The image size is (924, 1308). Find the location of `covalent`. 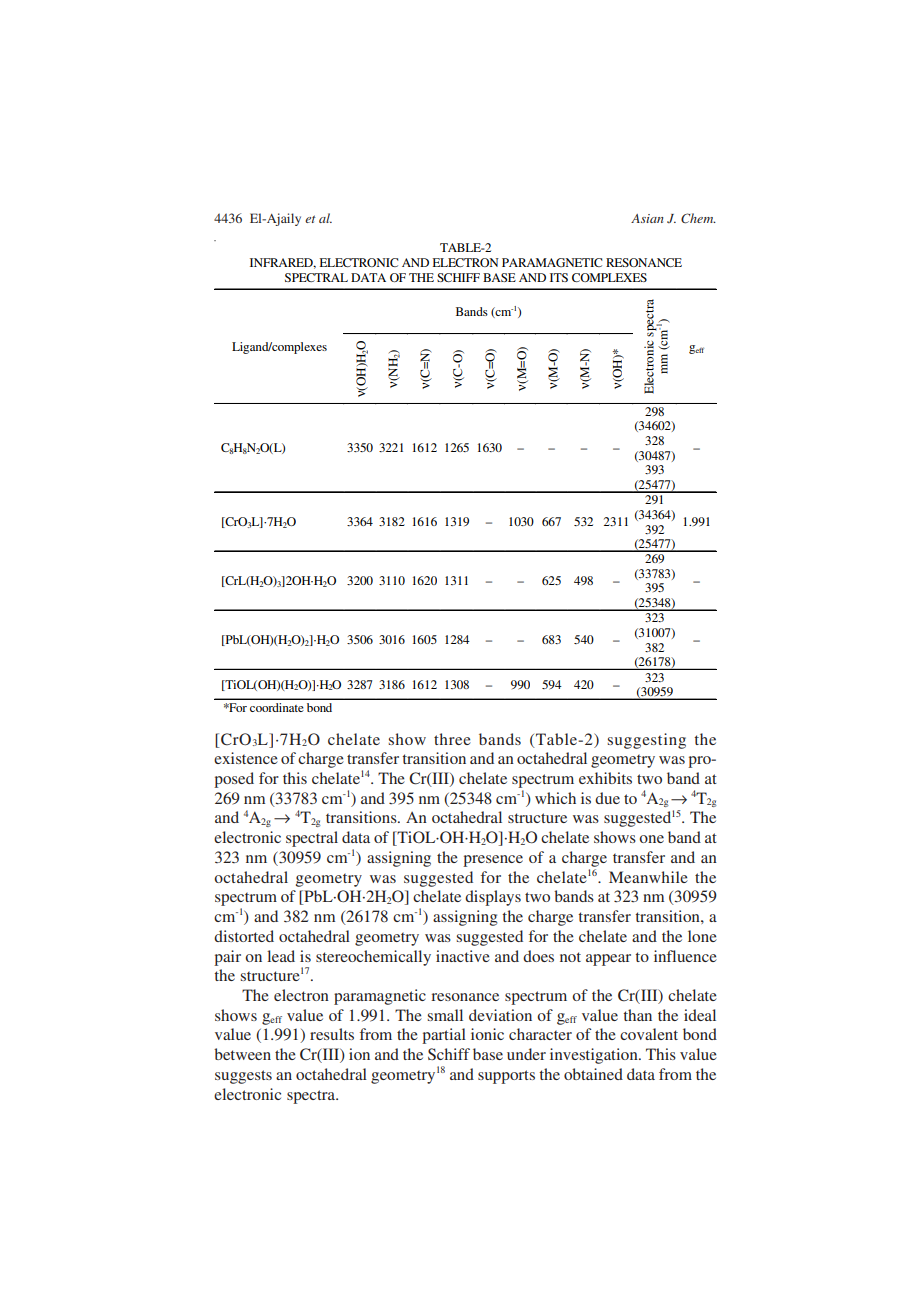

covalent is located at coordinates (649, 1034).
